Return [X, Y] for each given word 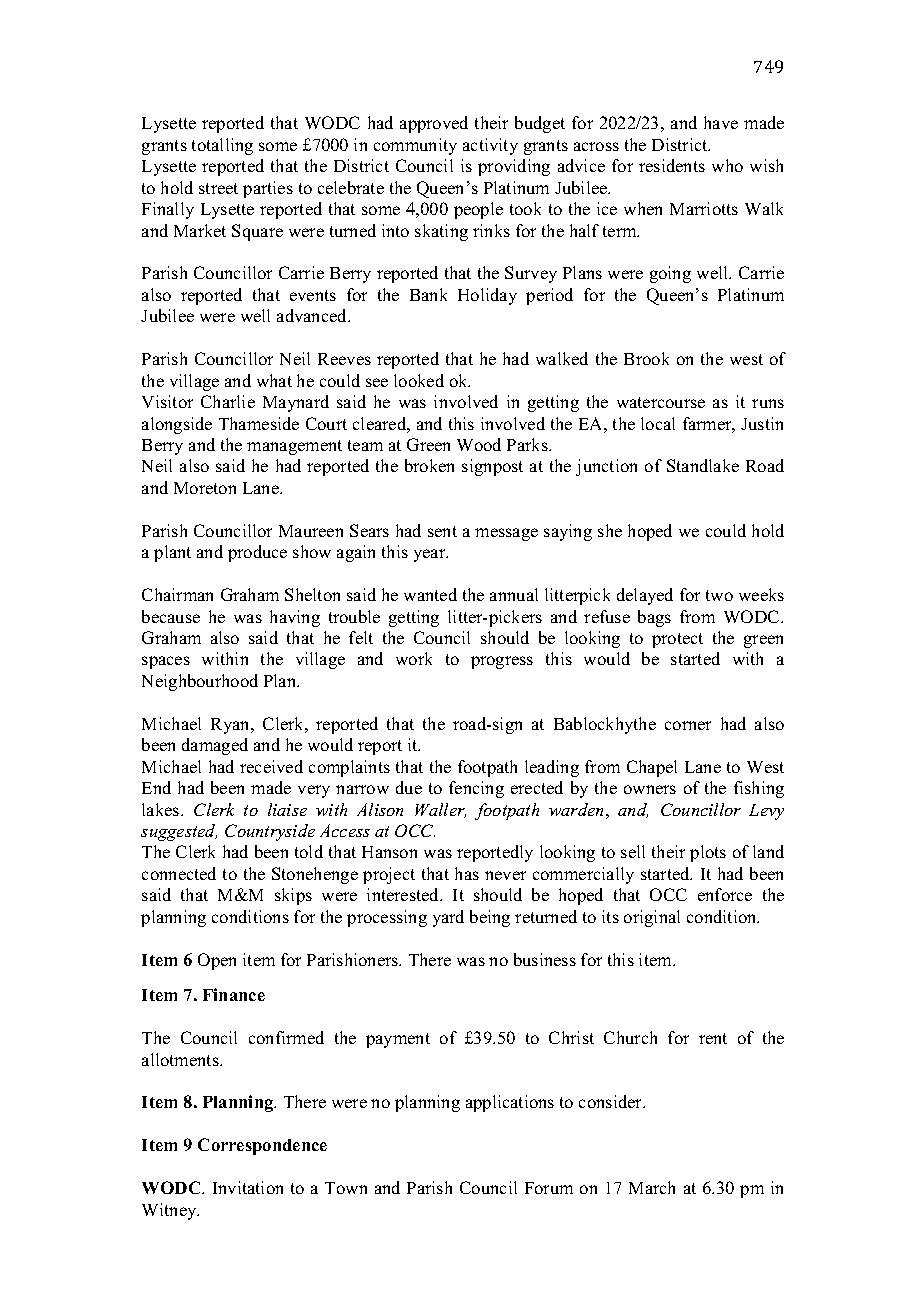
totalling [222, 146]
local [658, 423]
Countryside [270, 832]
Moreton [205, 488]
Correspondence [262, 1146]
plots [708, 853]
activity [490, 146]
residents [672, 165]
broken [429, 465]
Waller [440, 810]
